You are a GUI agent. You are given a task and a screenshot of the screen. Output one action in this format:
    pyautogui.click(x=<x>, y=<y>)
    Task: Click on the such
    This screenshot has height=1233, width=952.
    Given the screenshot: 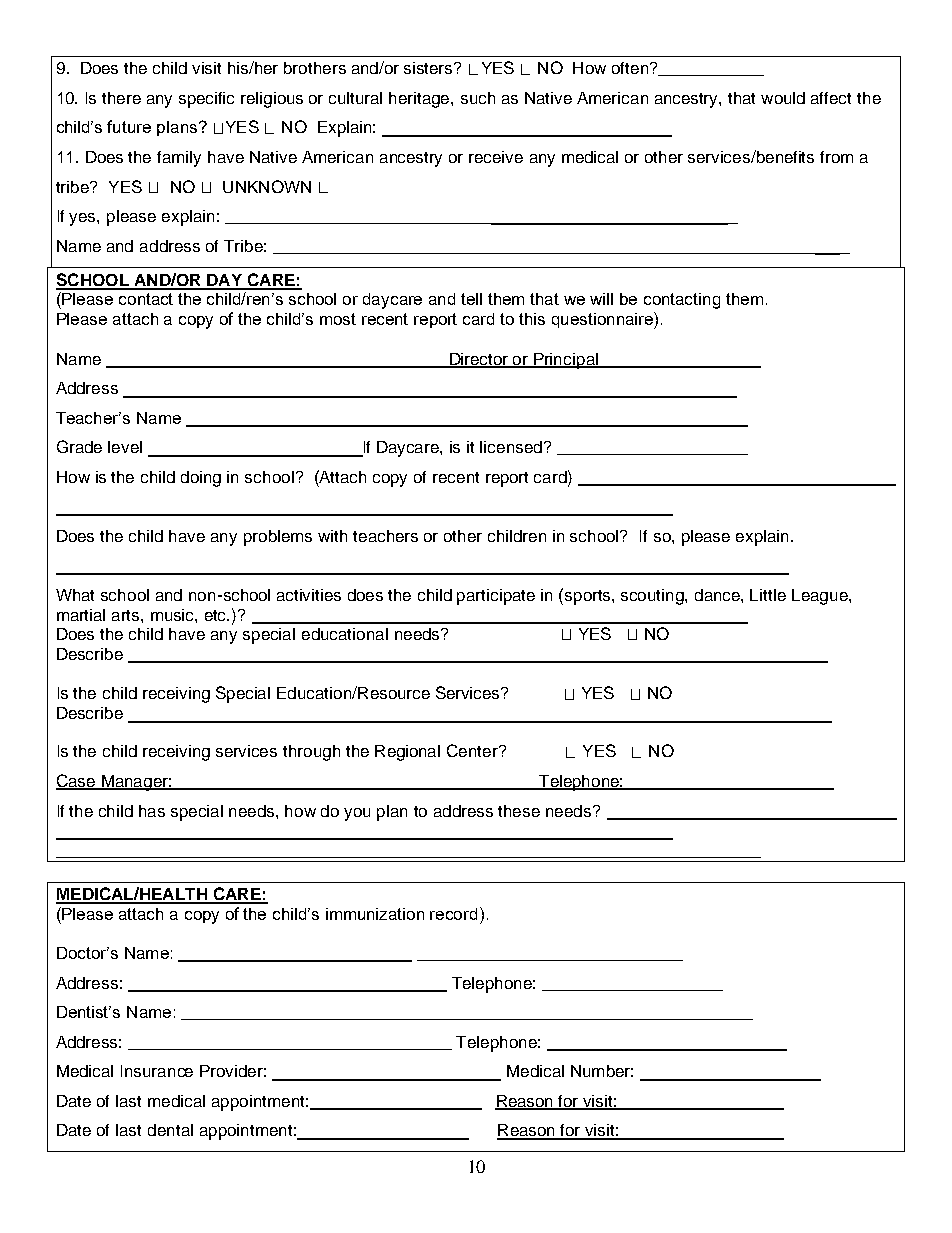 What is the action you would take?
    pyautogui.click(x=478, y=98)
